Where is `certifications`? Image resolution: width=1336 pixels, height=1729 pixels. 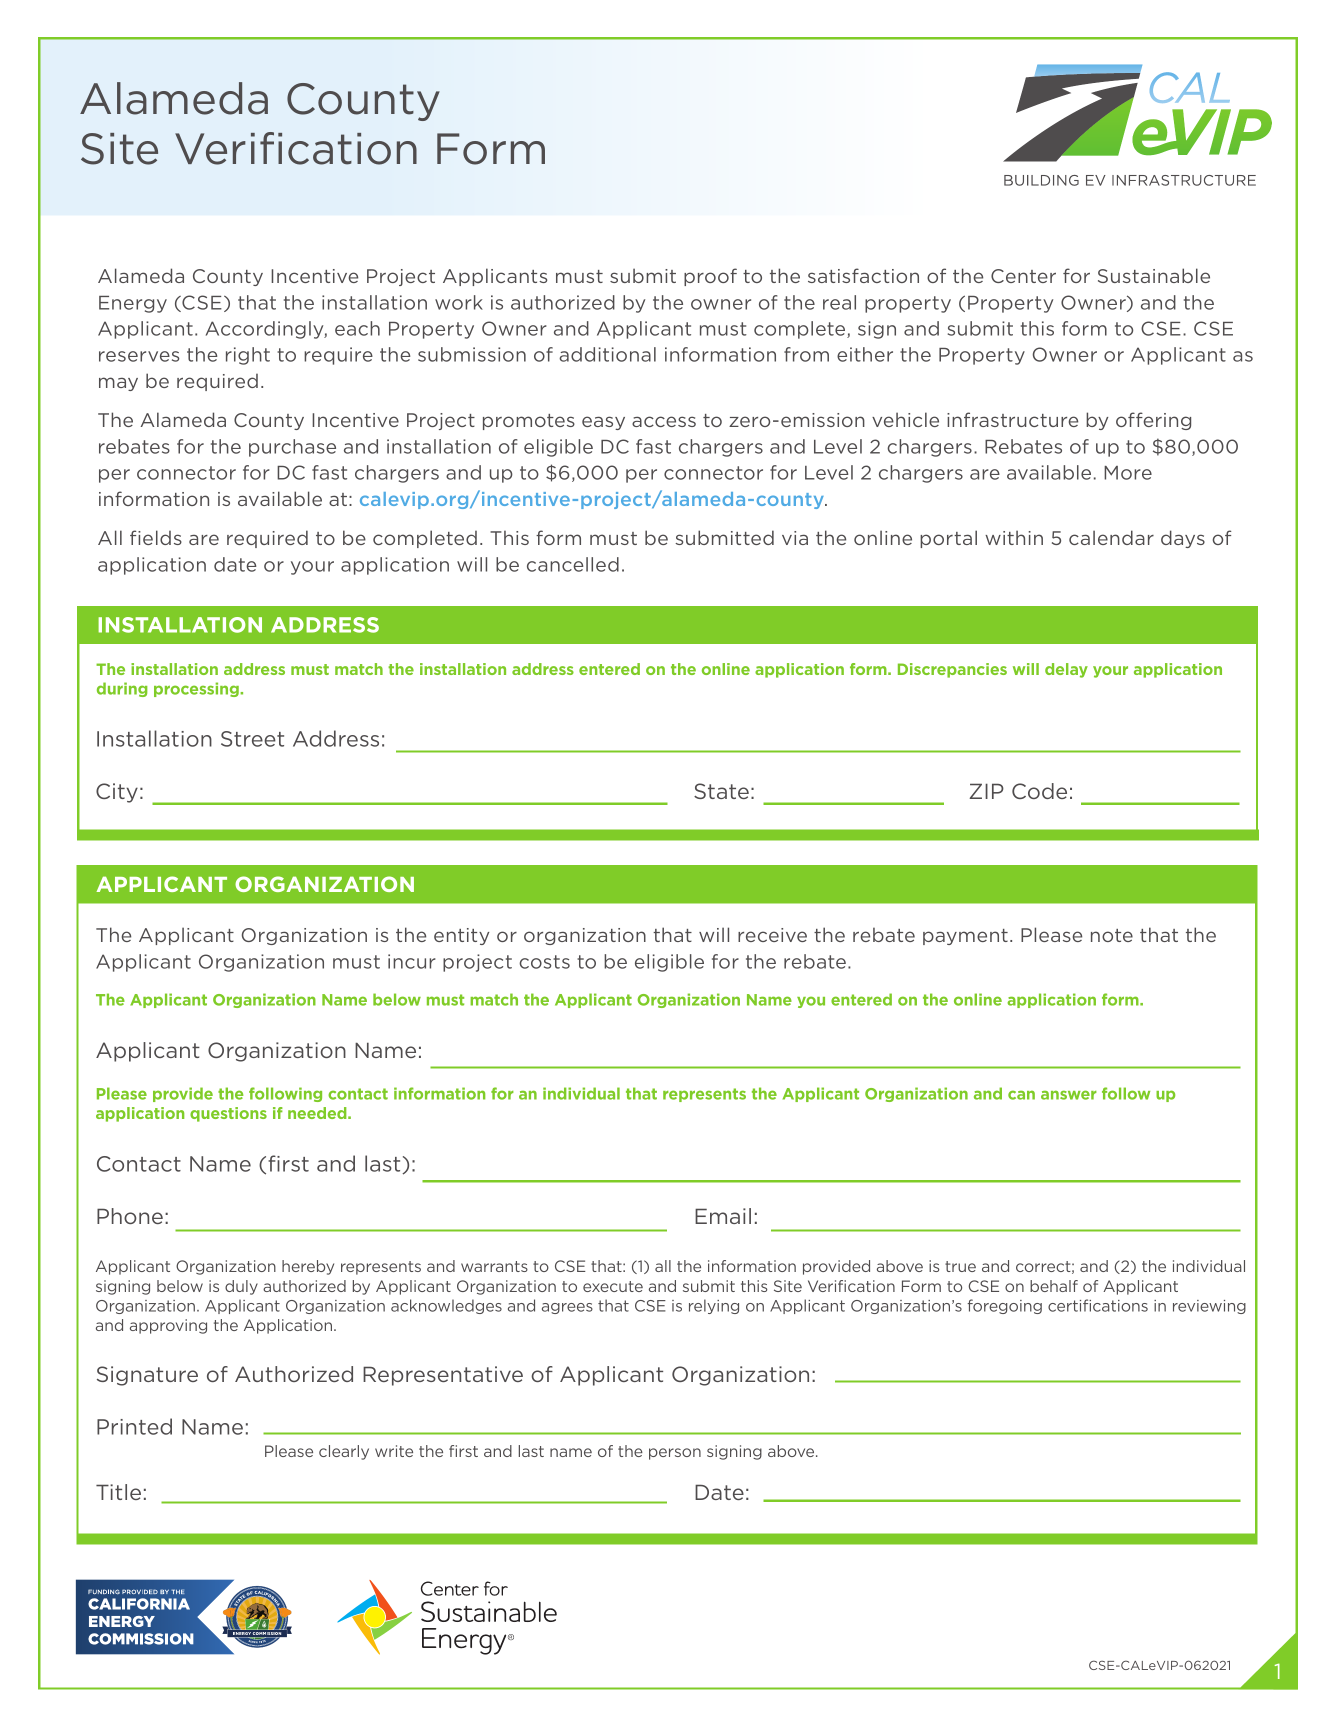
certifications is located at coordinates (1098, 1305).
